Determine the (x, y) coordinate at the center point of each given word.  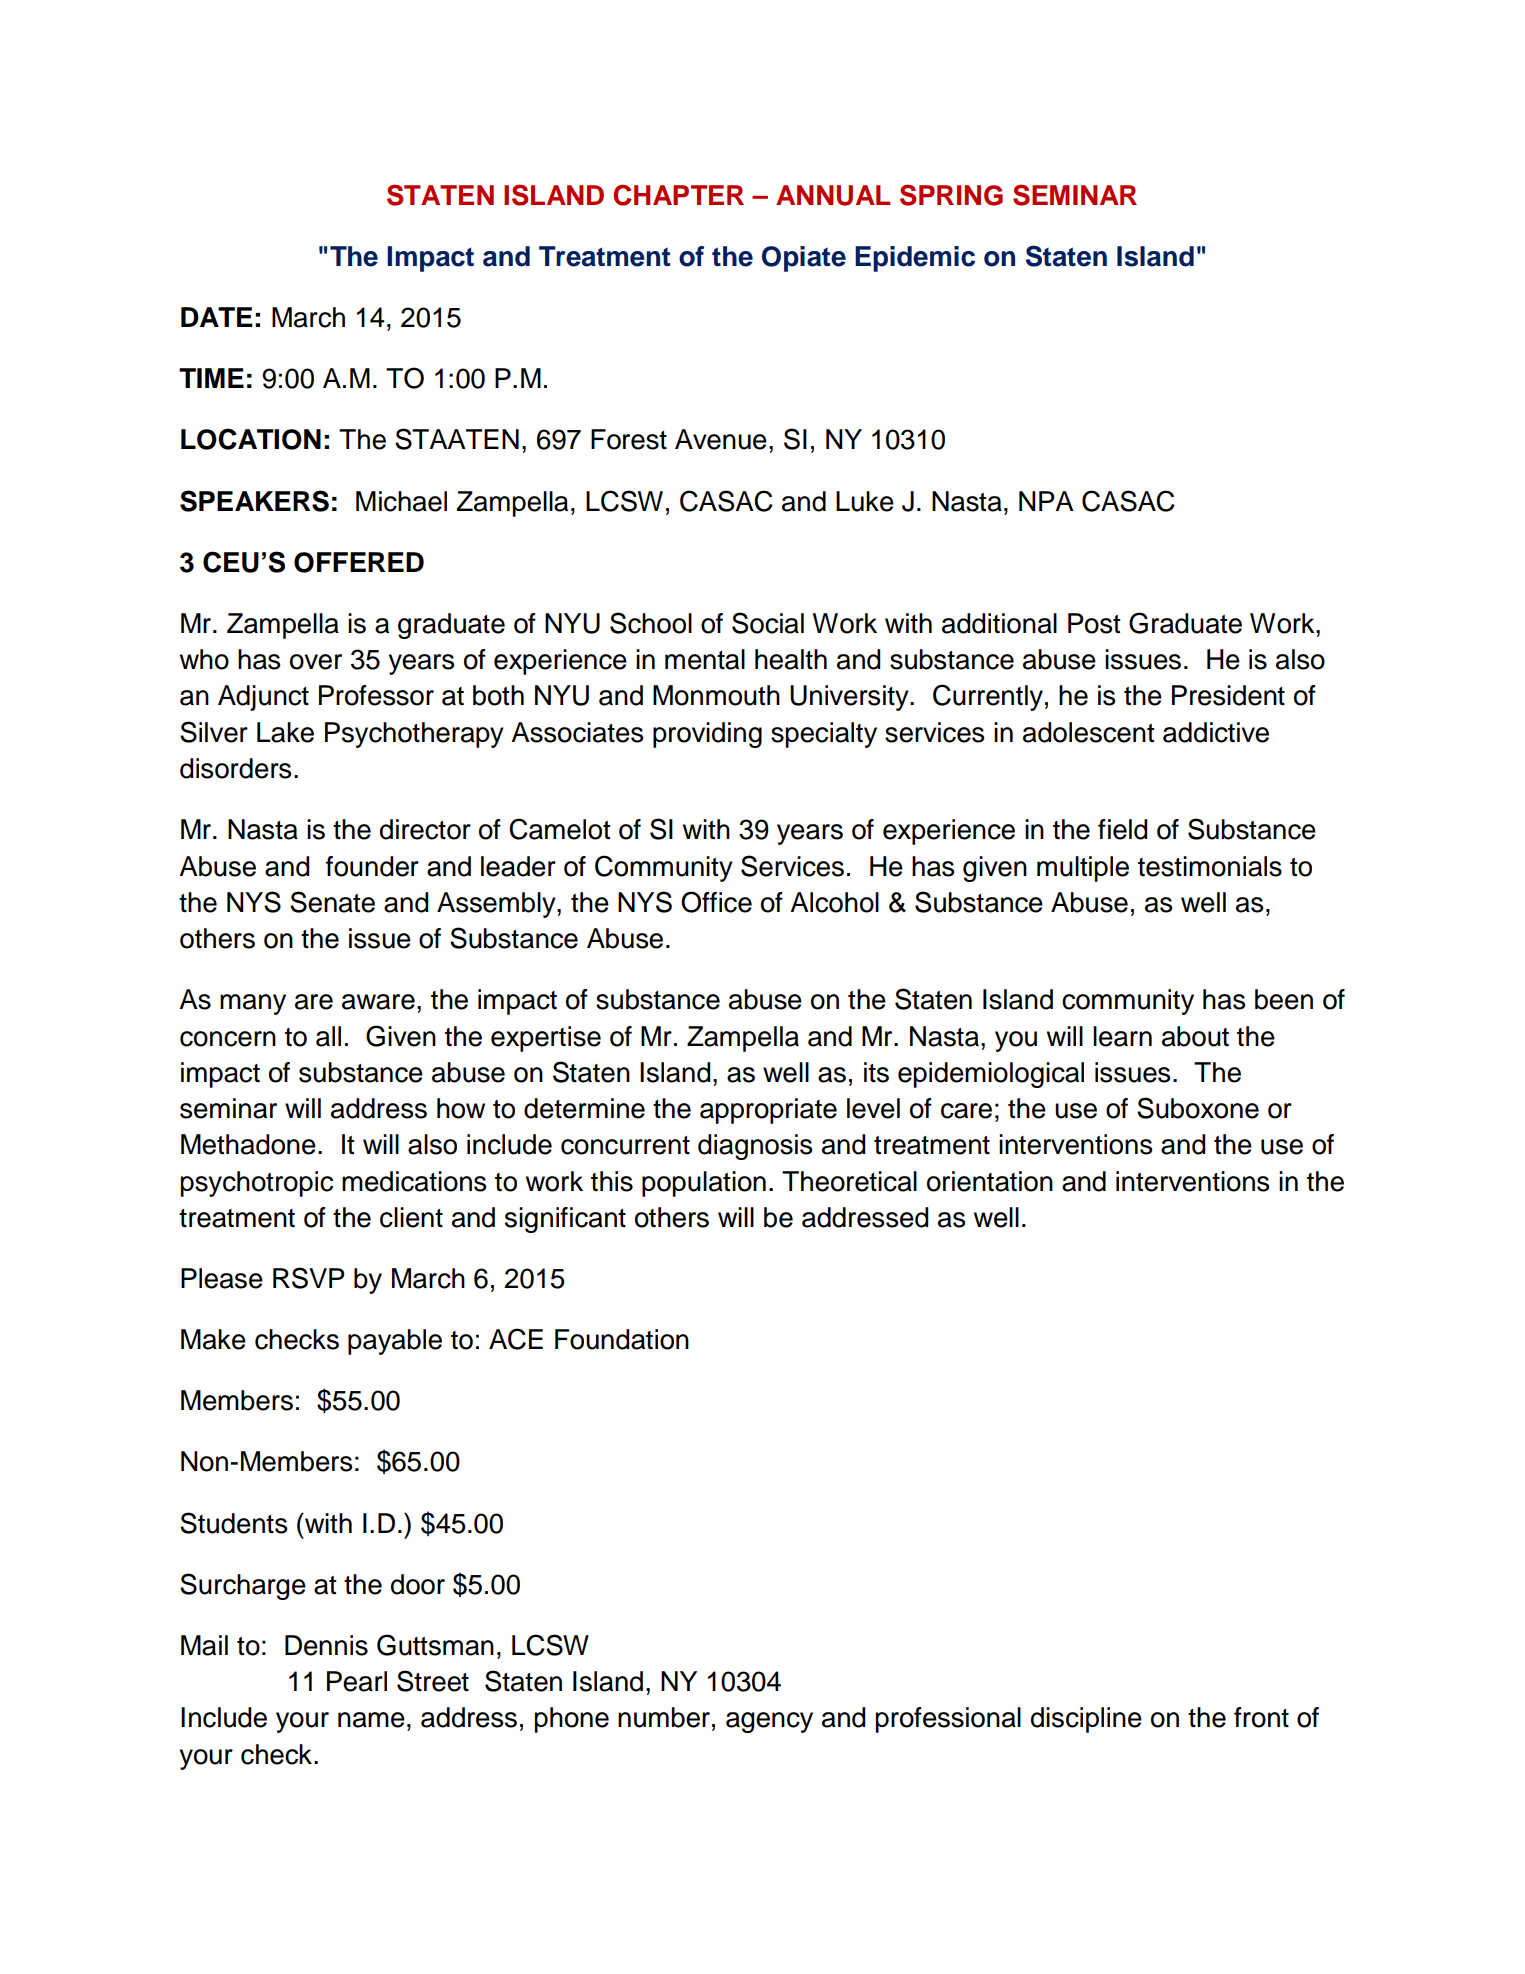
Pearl (357, 1681)
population (704, 1184)
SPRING (951, 195)
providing (707, 735)
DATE (217, 317)
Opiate (804, 259)
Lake (285, 732)
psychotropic (257, 1184)
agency (769, 1722)
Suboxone (1198, 1108)
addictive (1216, 732)
